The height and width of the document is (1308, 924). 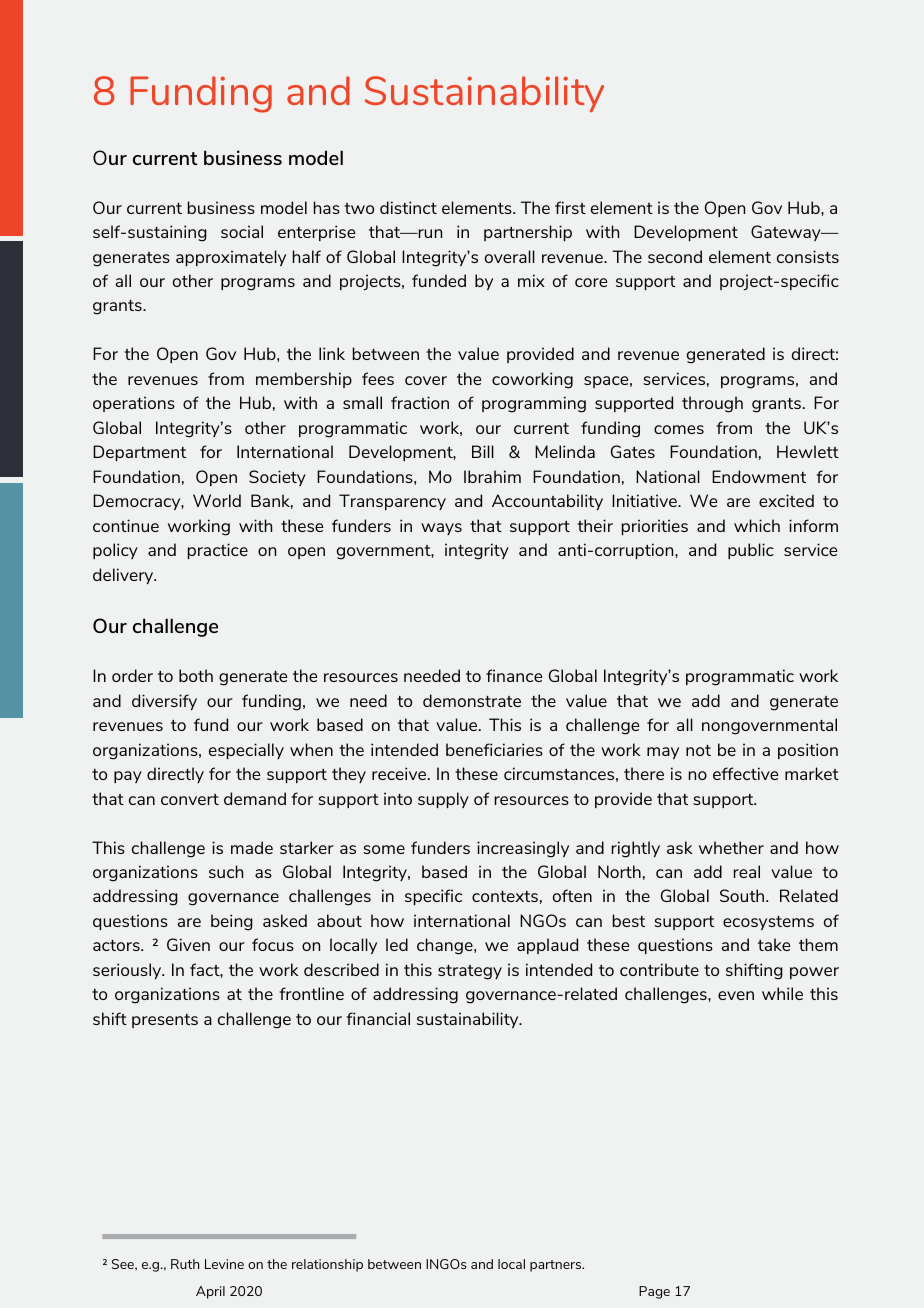 What do you see at coordinates (165, 1021) in the document?
I see `presents` at bounding box center [165, 1021].
